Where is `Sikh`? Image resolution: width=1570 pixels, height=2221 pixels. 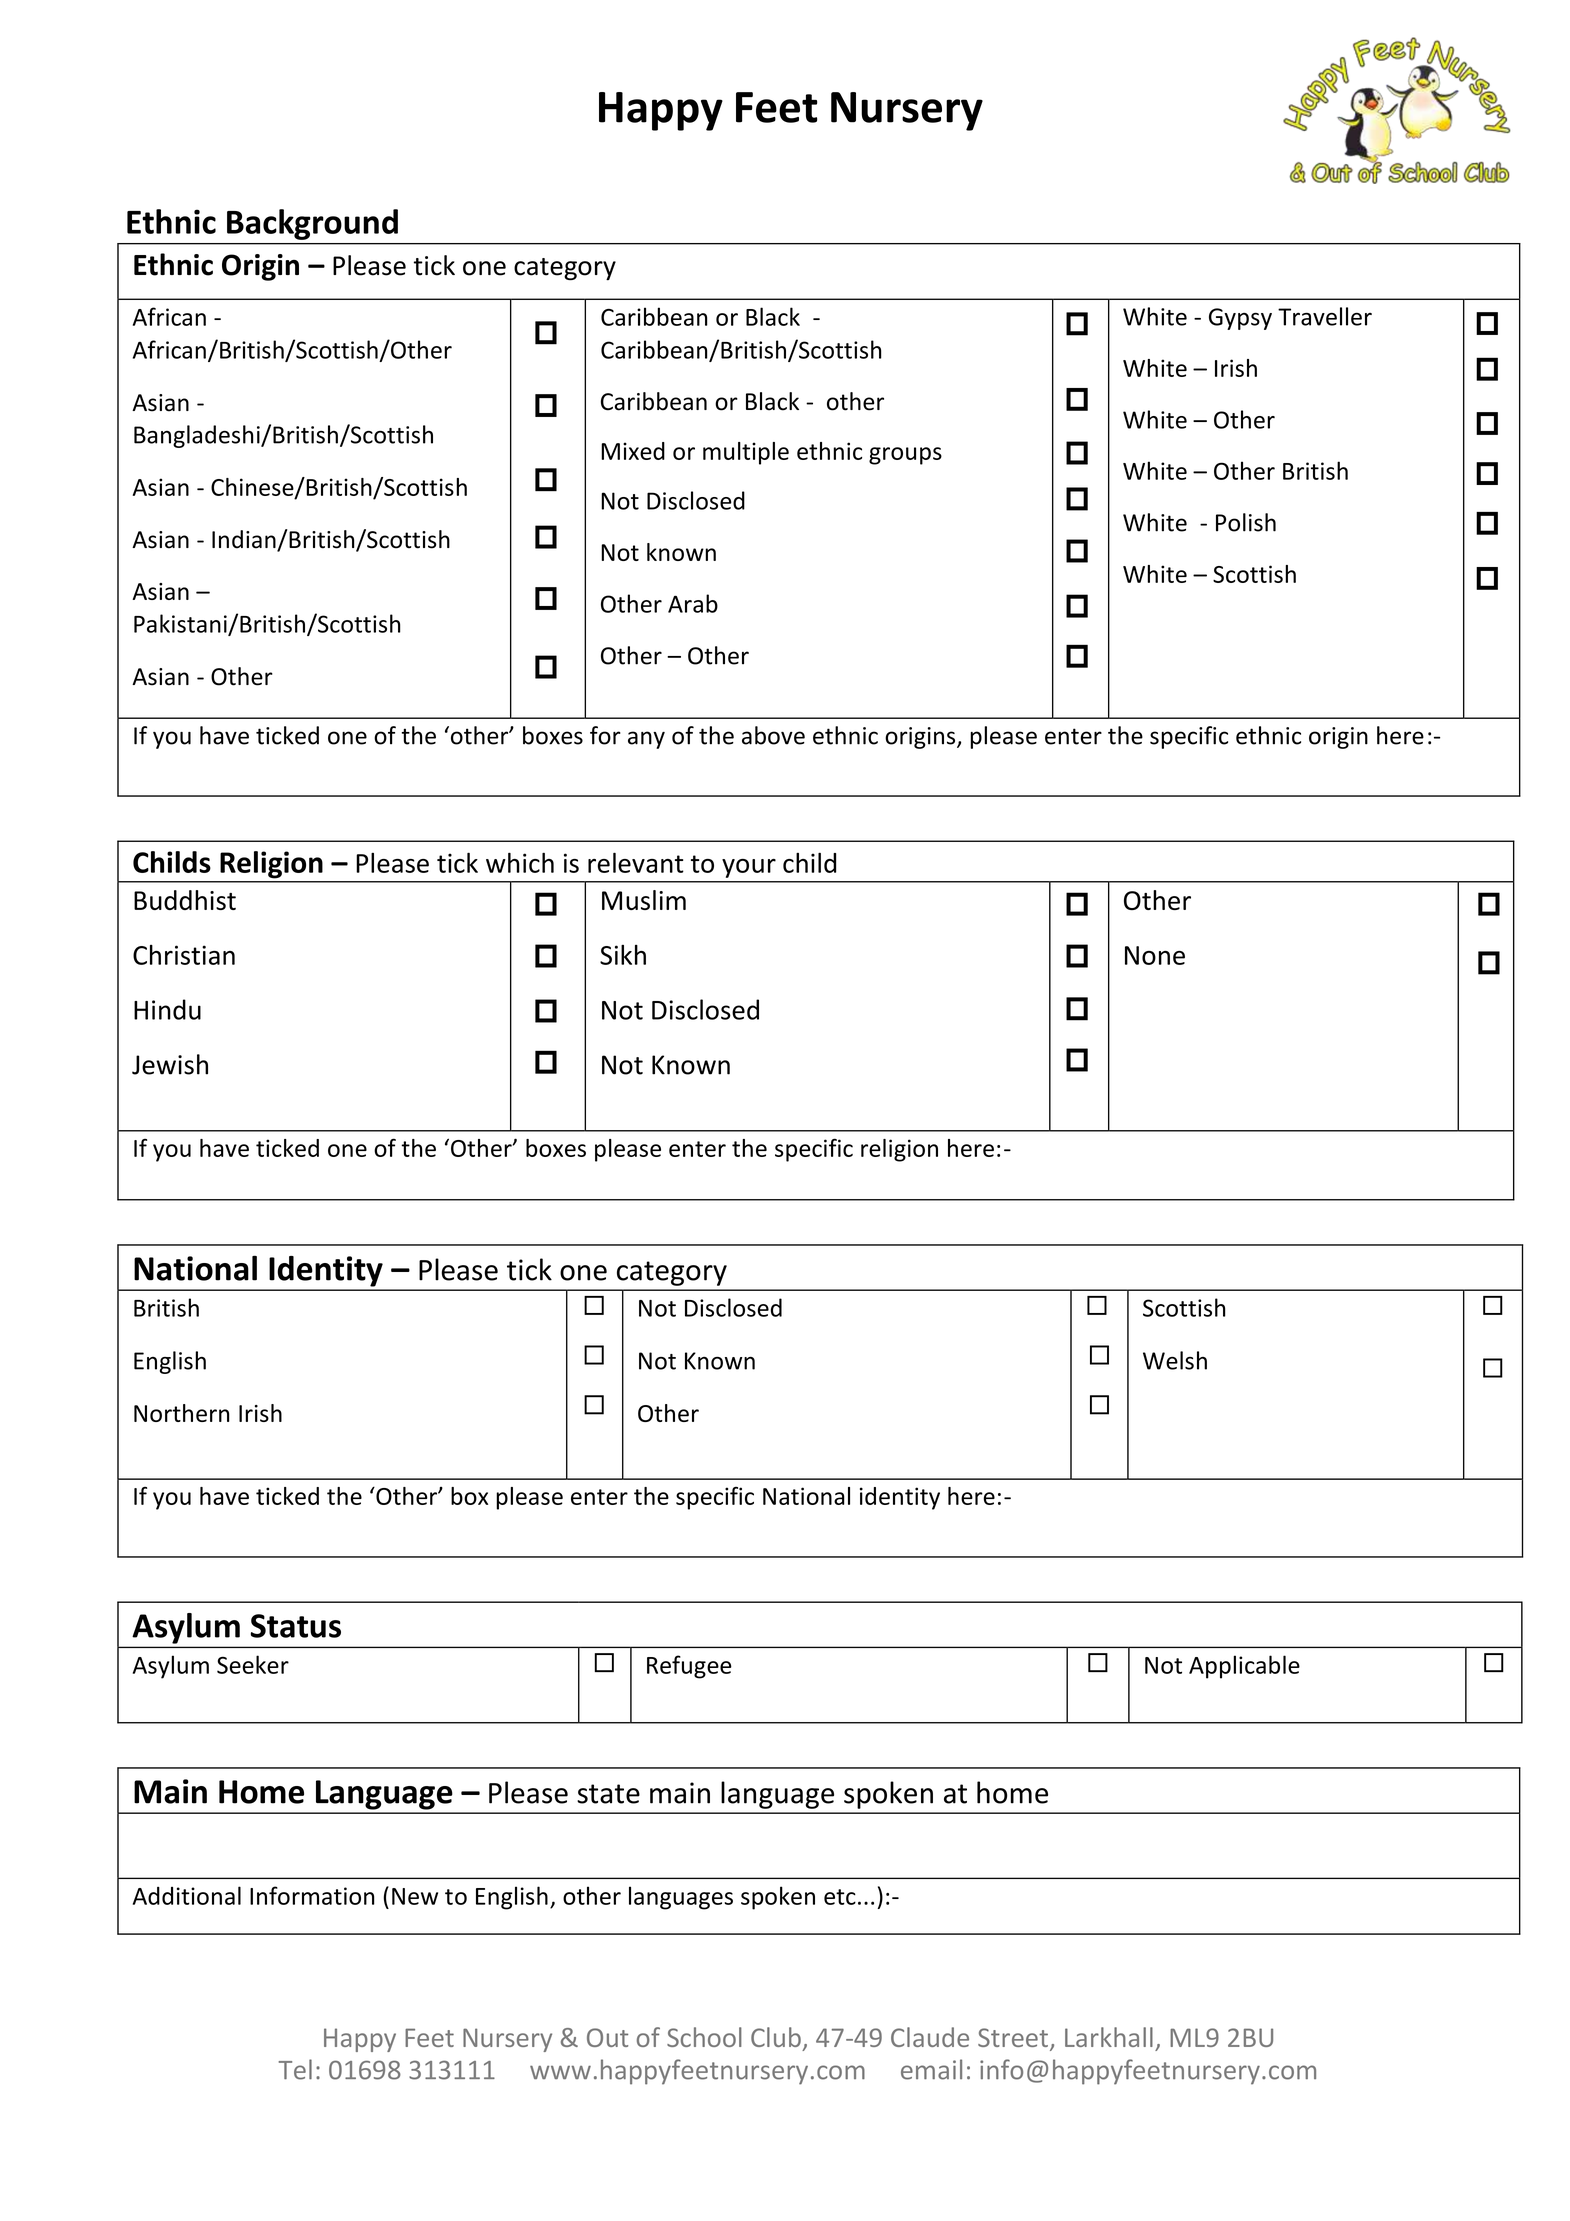
Sikh is located at coordinates (623, 955).
